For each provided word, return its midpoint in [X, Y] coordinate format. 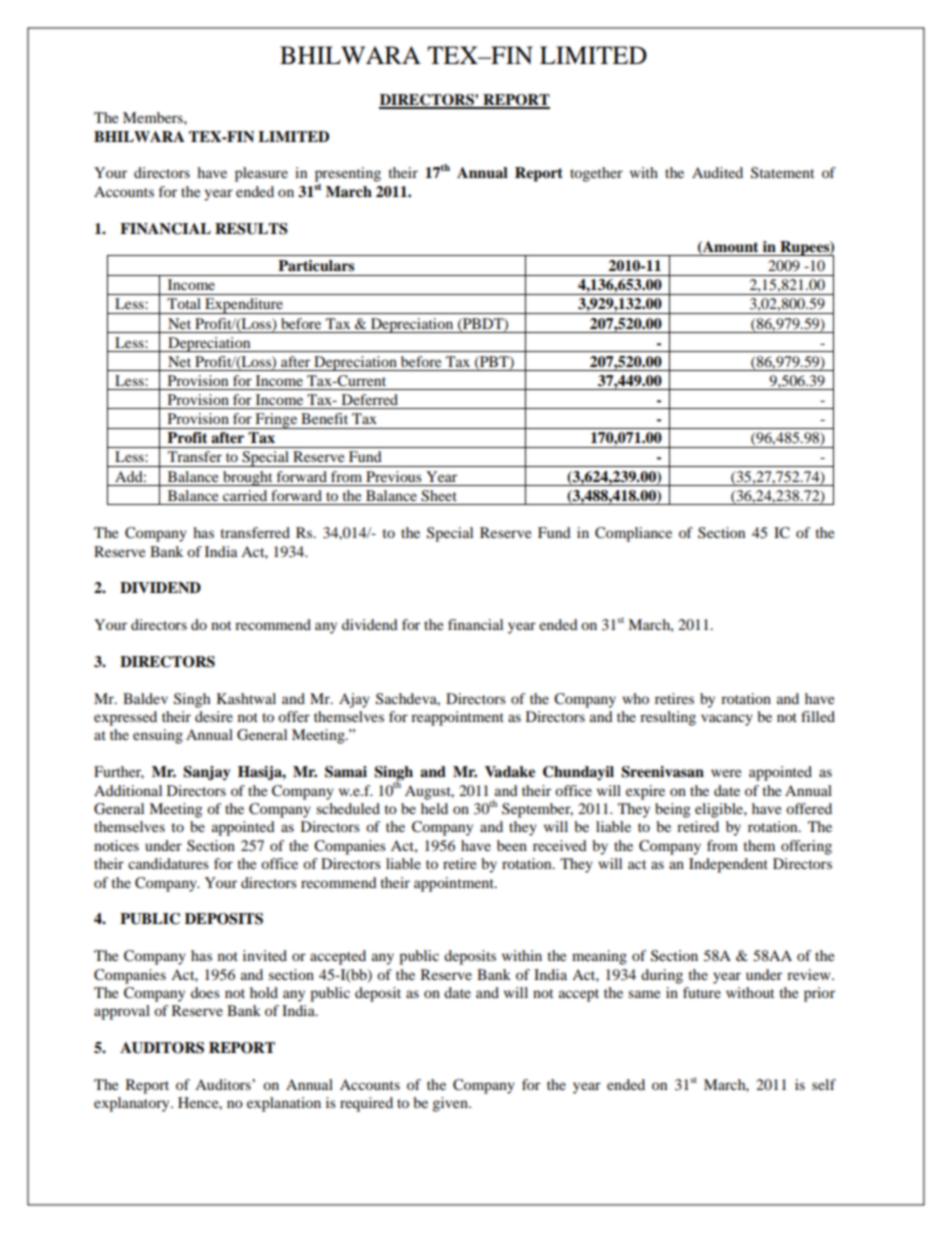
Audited [717, 172]
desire [214, 716]
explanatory [133, 1104]
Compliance [633, 534]
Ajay [354, 700]
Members [154, 117]
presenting [348, 174]
